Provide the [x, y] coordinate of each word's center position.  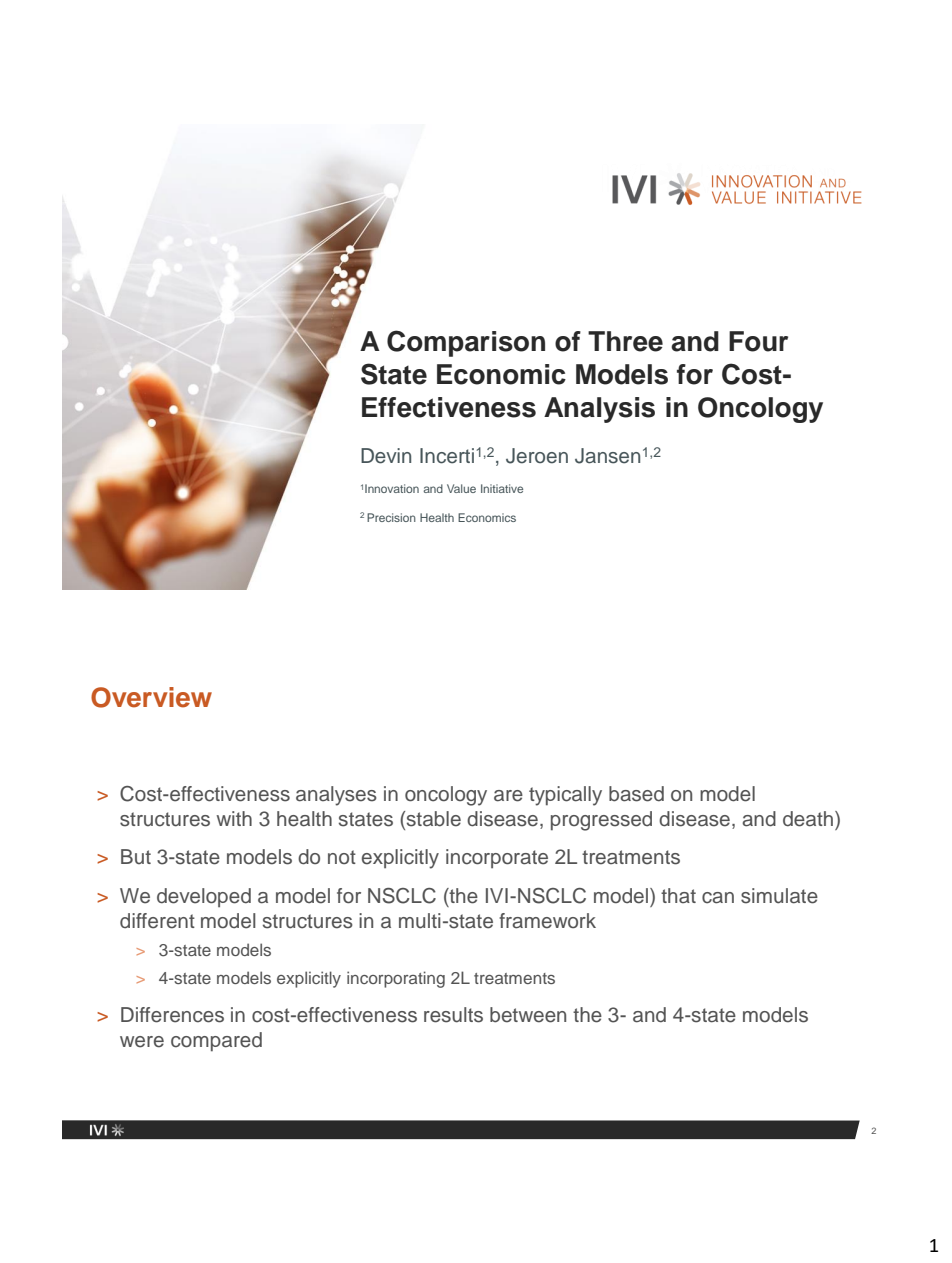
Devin [386, 456]
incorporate [497, 858]
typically [565, 796]
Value [461, 488]
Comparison [466, 343]
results [453, 1015]
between [528, 1015]
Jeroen [537, 456]
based [636, 794]
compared [216, 1042]
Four [758, 341]
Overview [151, 697]
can [718, 898]
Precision [391, 517]
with [234, 818]
